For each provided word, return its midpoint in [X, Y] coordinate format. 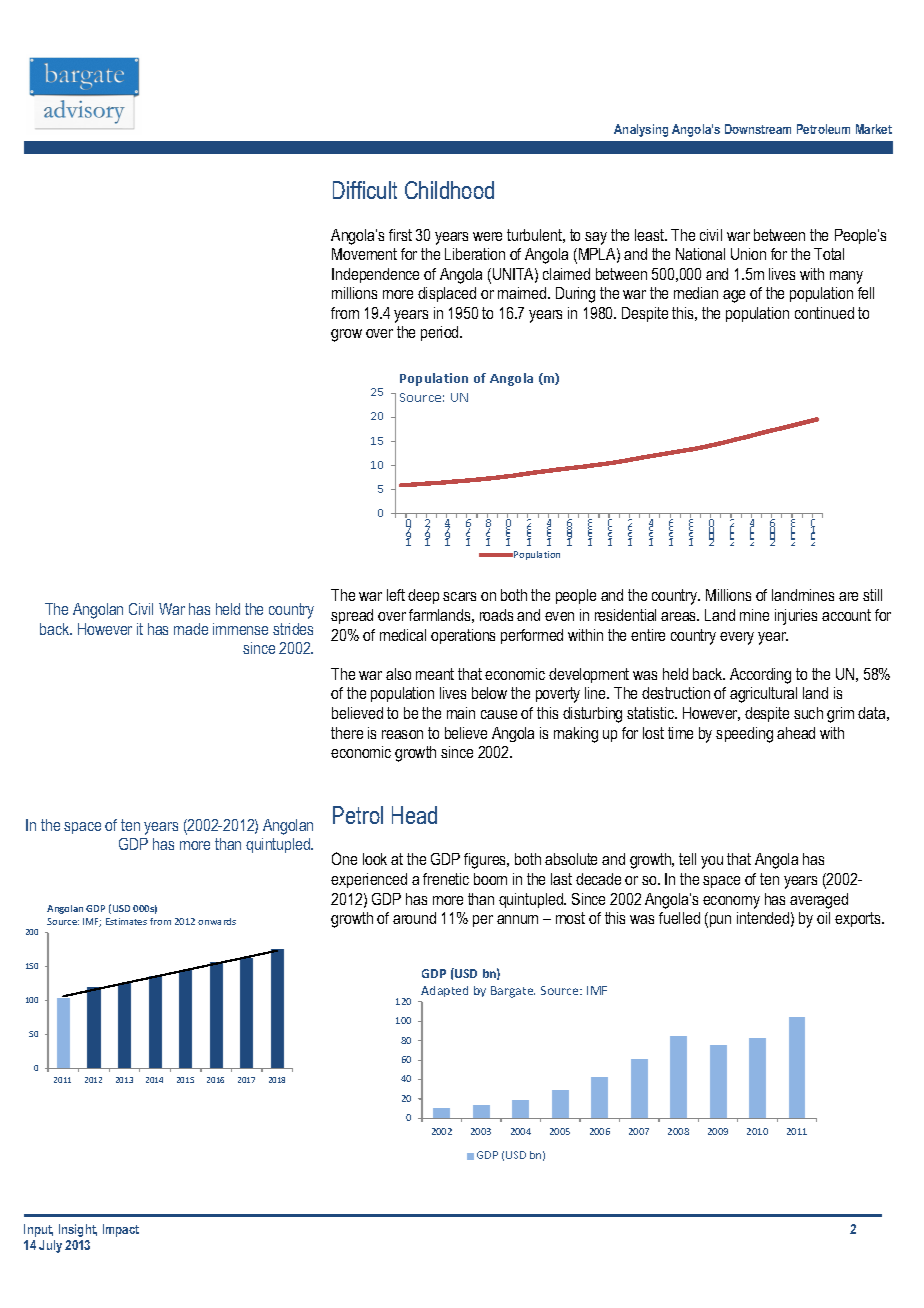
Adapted [444, 991]
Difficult [365, 190]
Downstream [758, 129]
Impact [121, 1230]
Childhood [449, 190]
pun [720, 921]
